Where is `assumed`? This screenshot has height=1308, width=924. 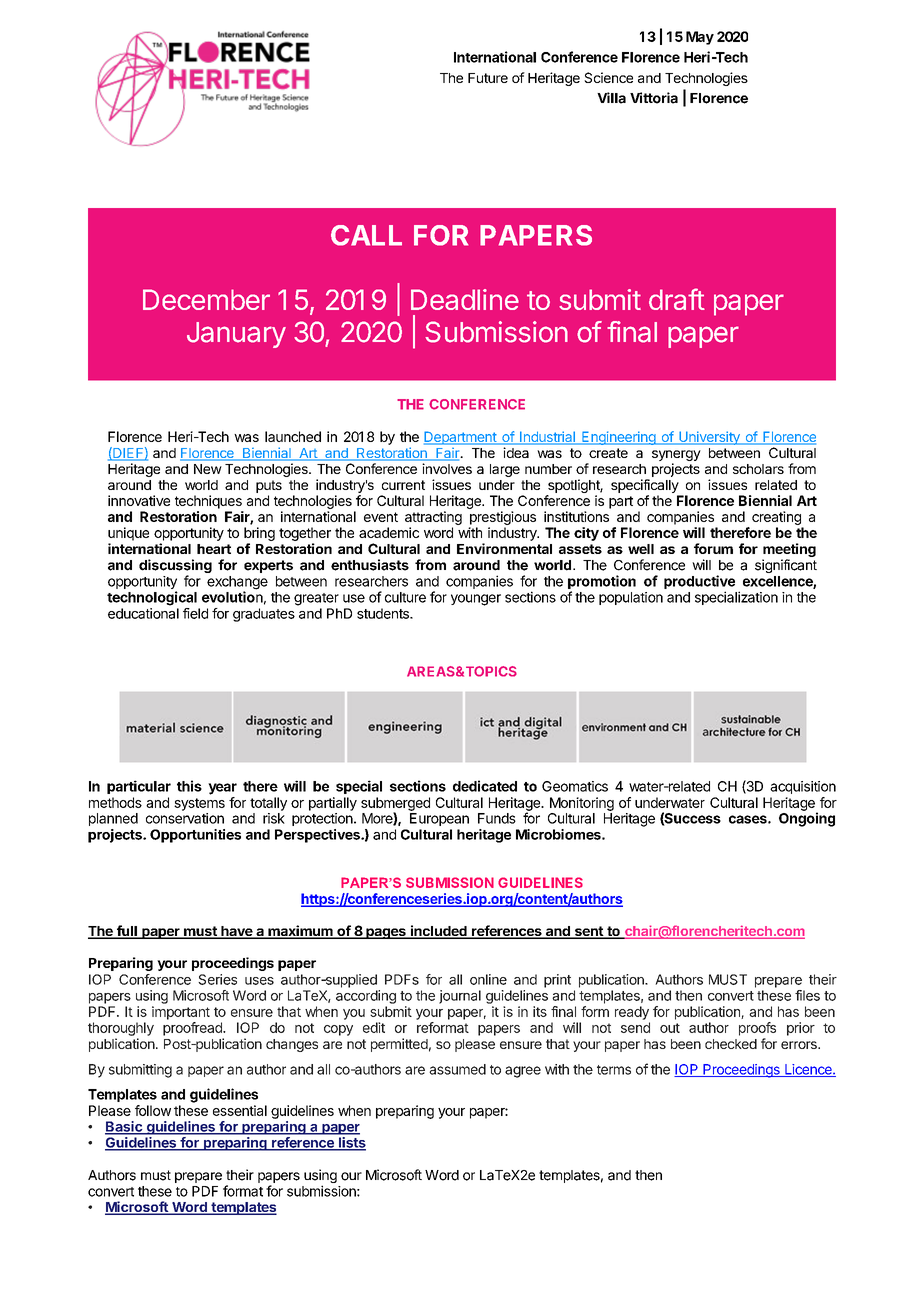
assumed is located at coordinates (457, 1069).
